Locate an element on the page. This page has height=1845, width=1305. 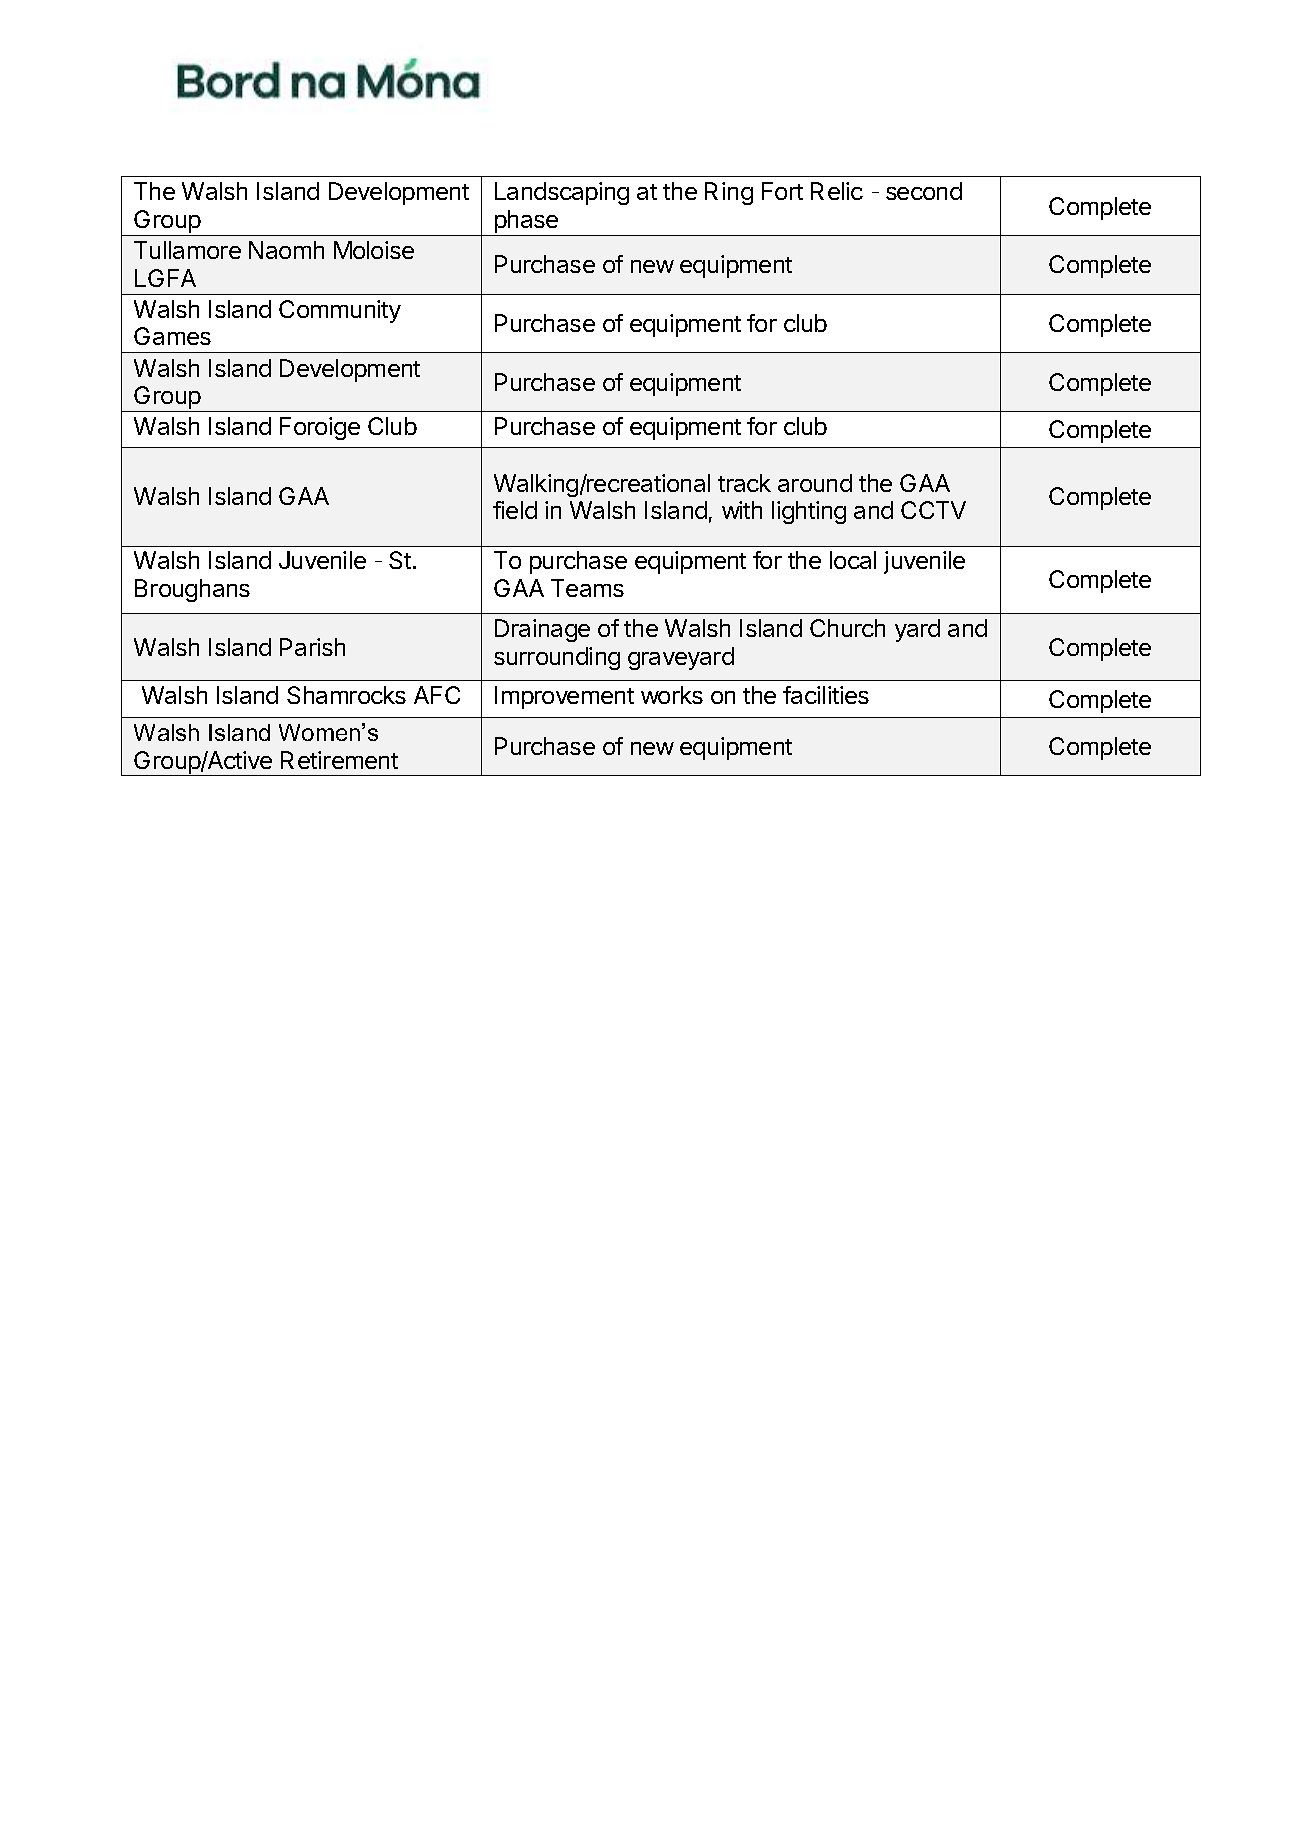
track is located at coordinates (744, 483).
